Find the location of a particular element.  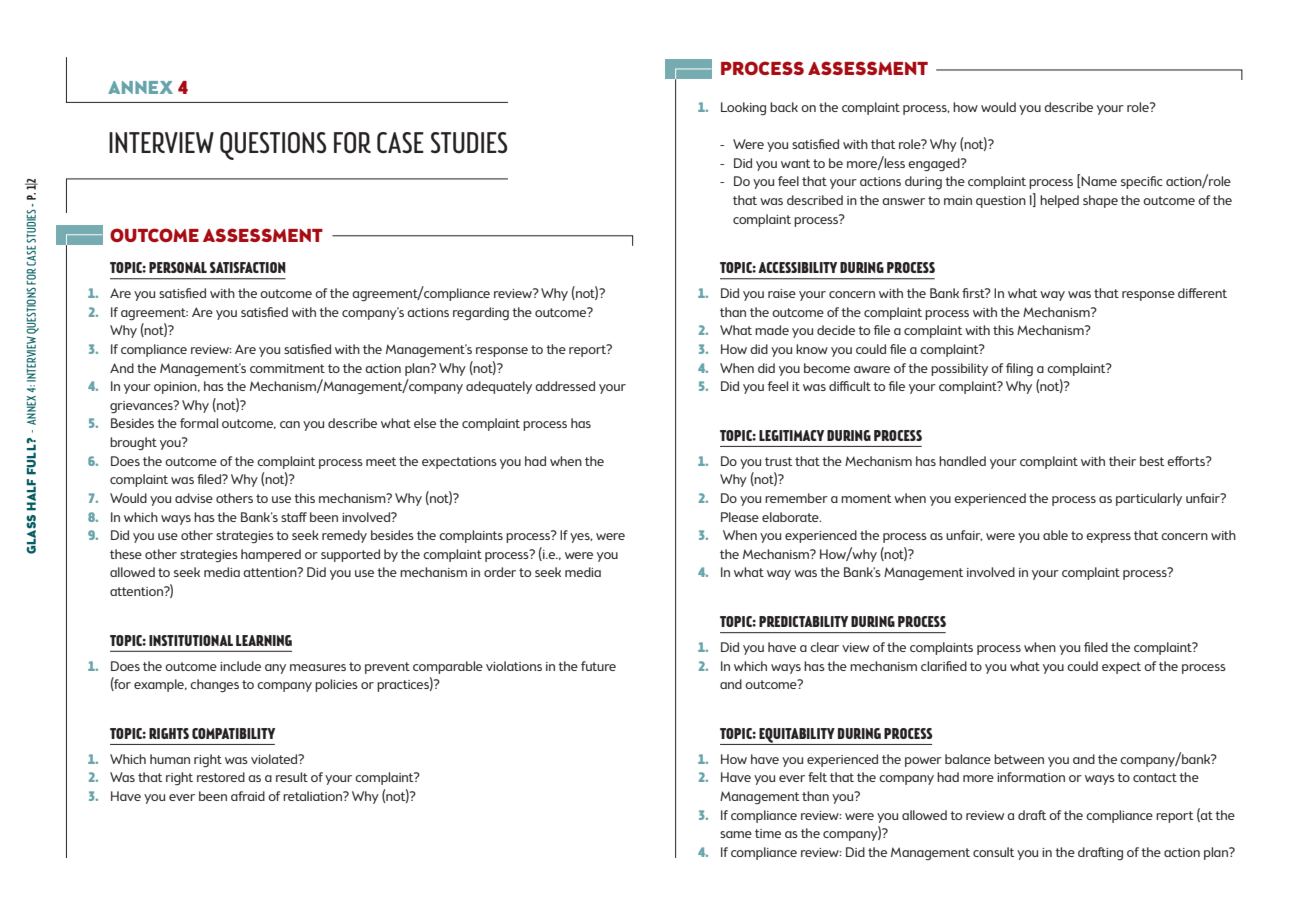

afraid is located at coordinates (248, 796).
